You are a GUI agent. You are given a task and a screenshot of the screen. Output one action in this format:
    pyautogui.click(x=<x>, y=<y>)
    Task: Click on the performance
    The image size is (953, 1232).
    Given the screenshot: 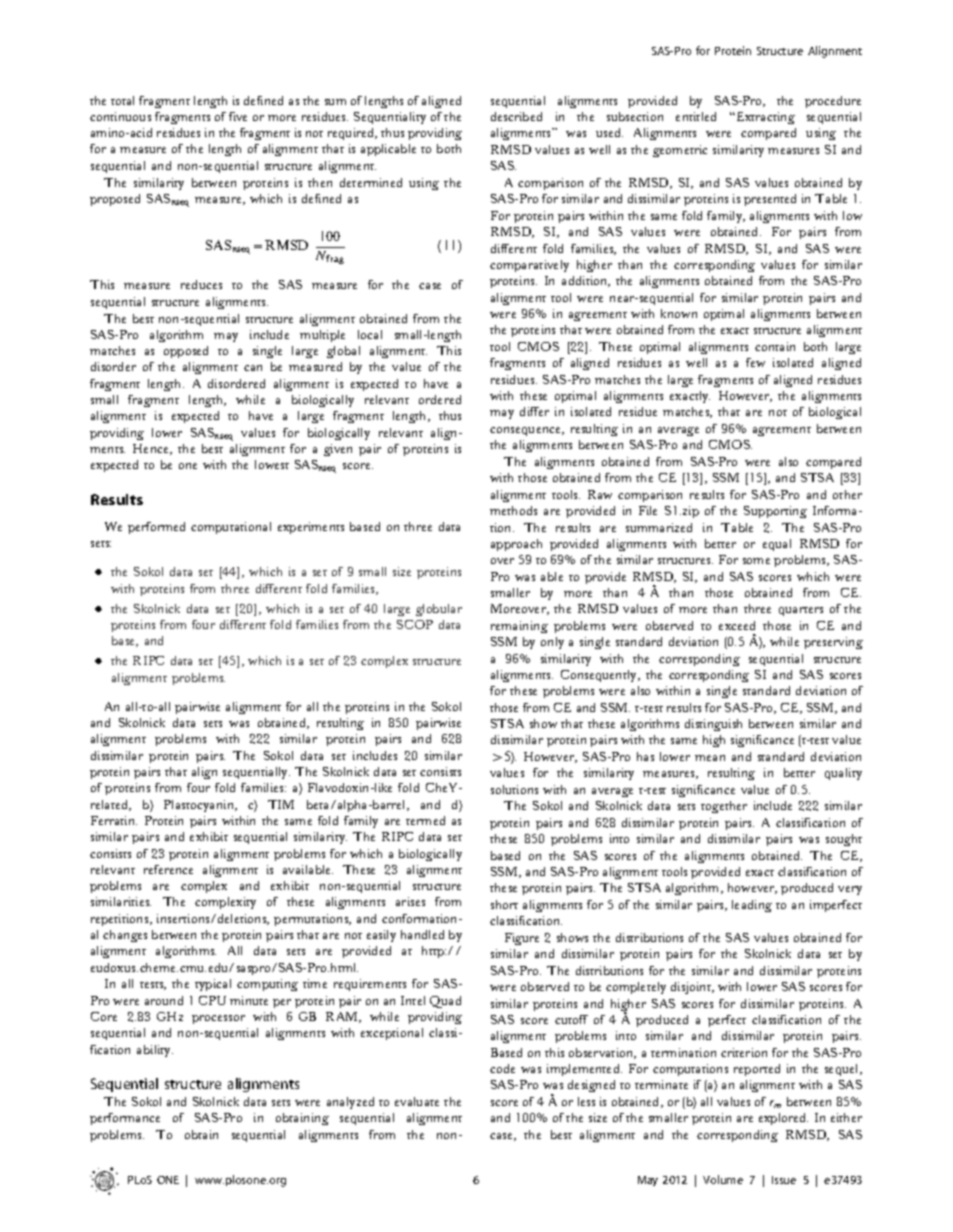 What is the action you would take?
    pyautogui.click(x=125, y=1119)
